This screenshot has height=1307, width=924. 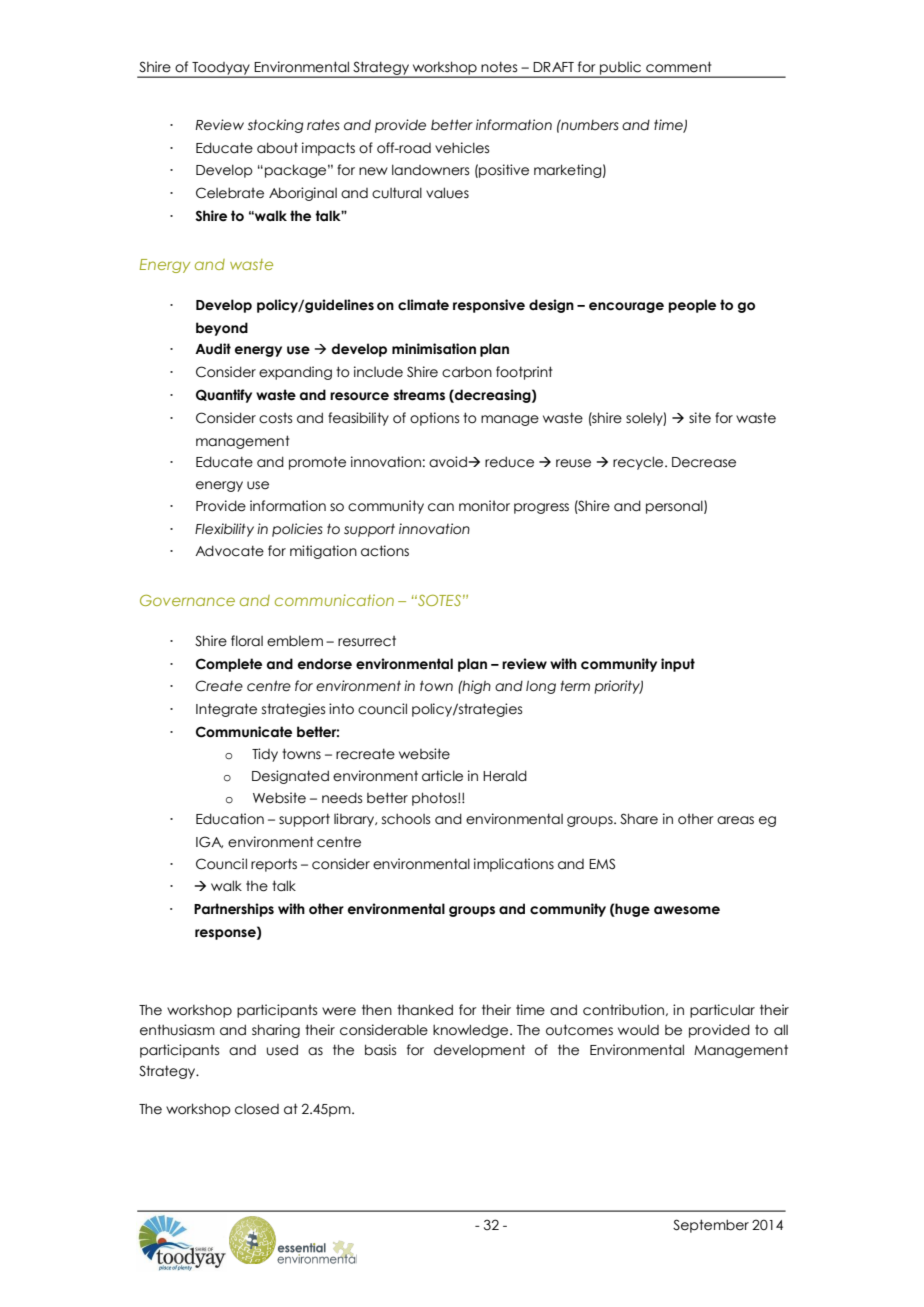 I want to click on reduce, so click(x=509, y=462).
